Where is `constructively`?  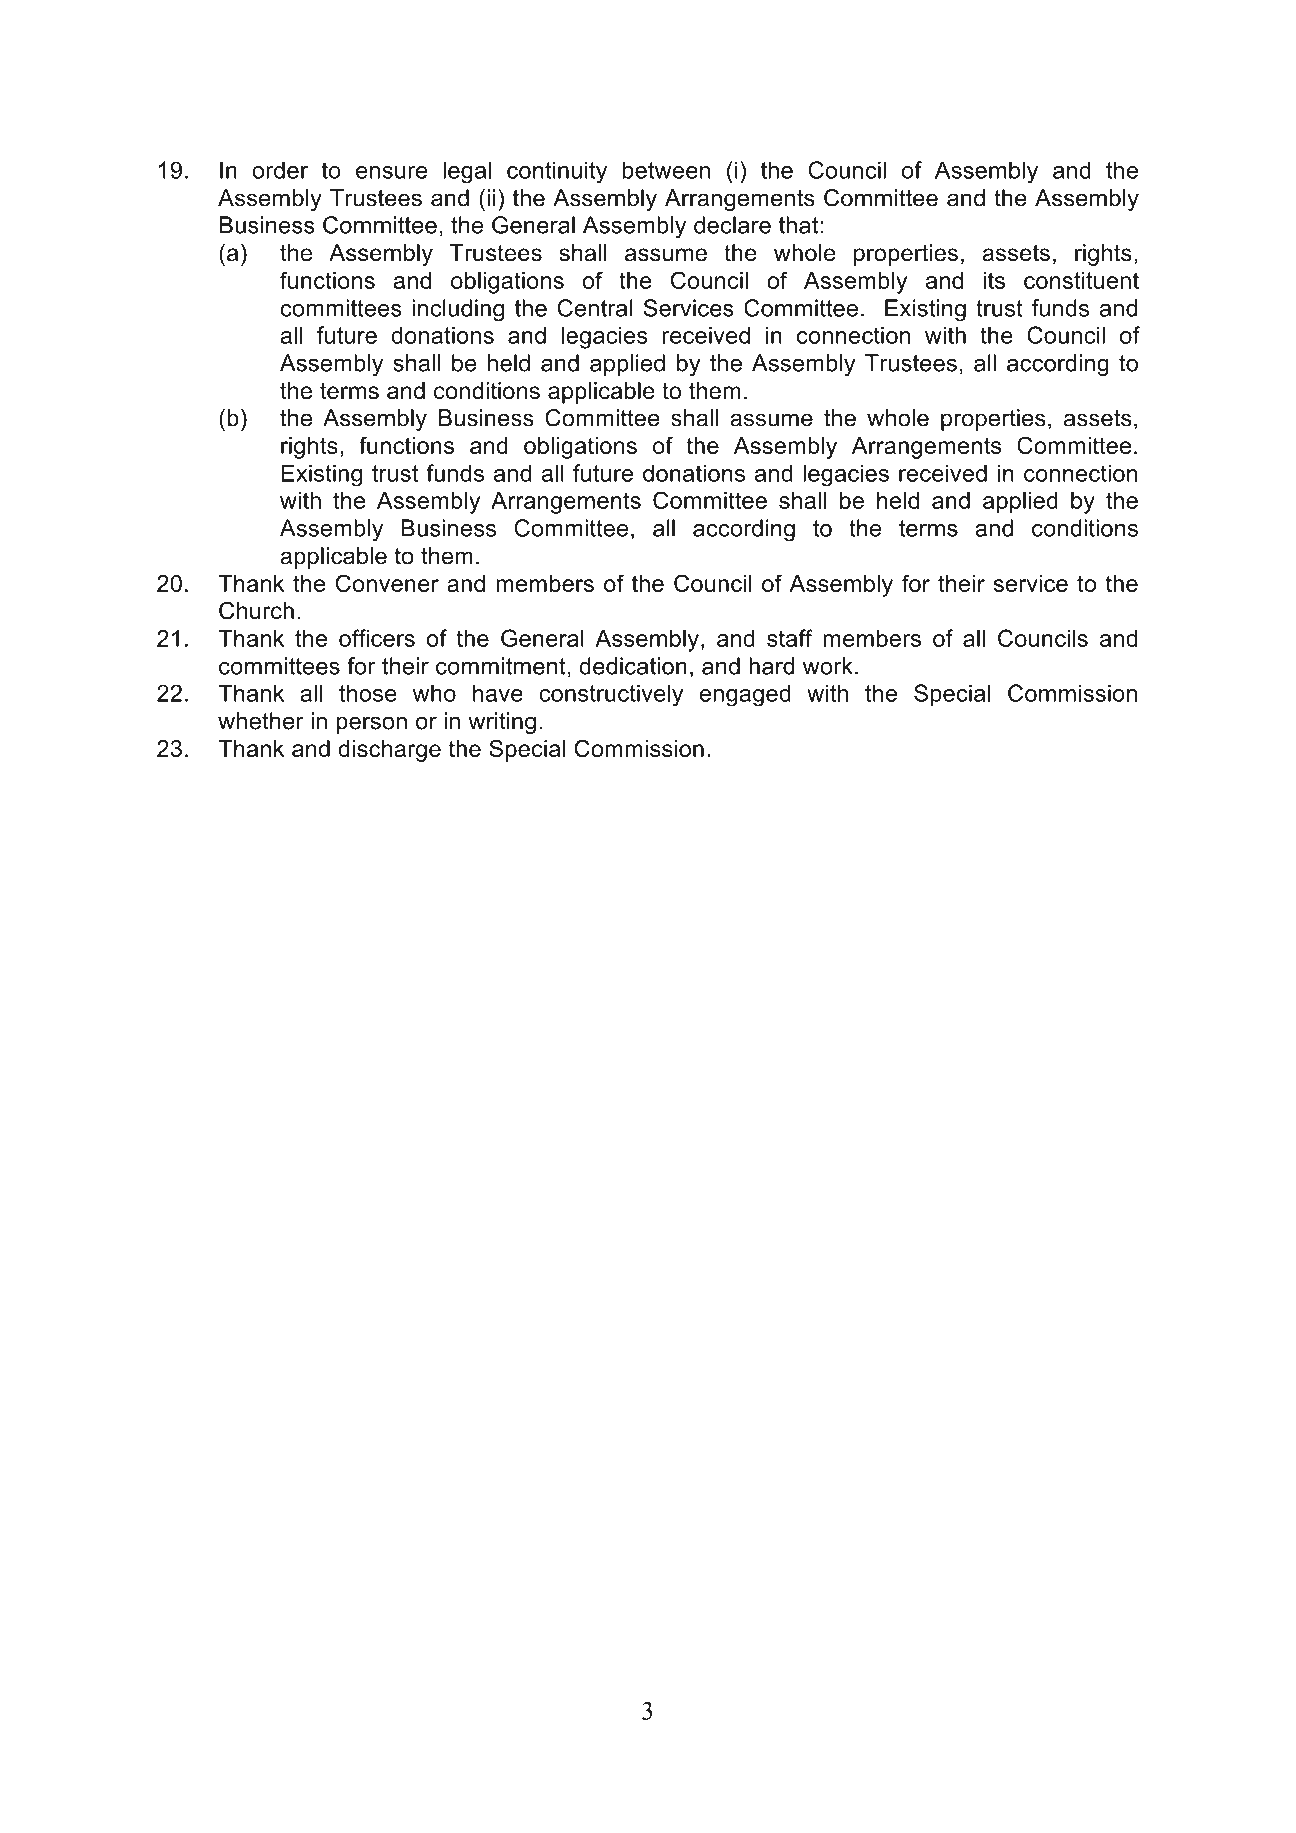
constructively is located at coordinates (611, 695).
